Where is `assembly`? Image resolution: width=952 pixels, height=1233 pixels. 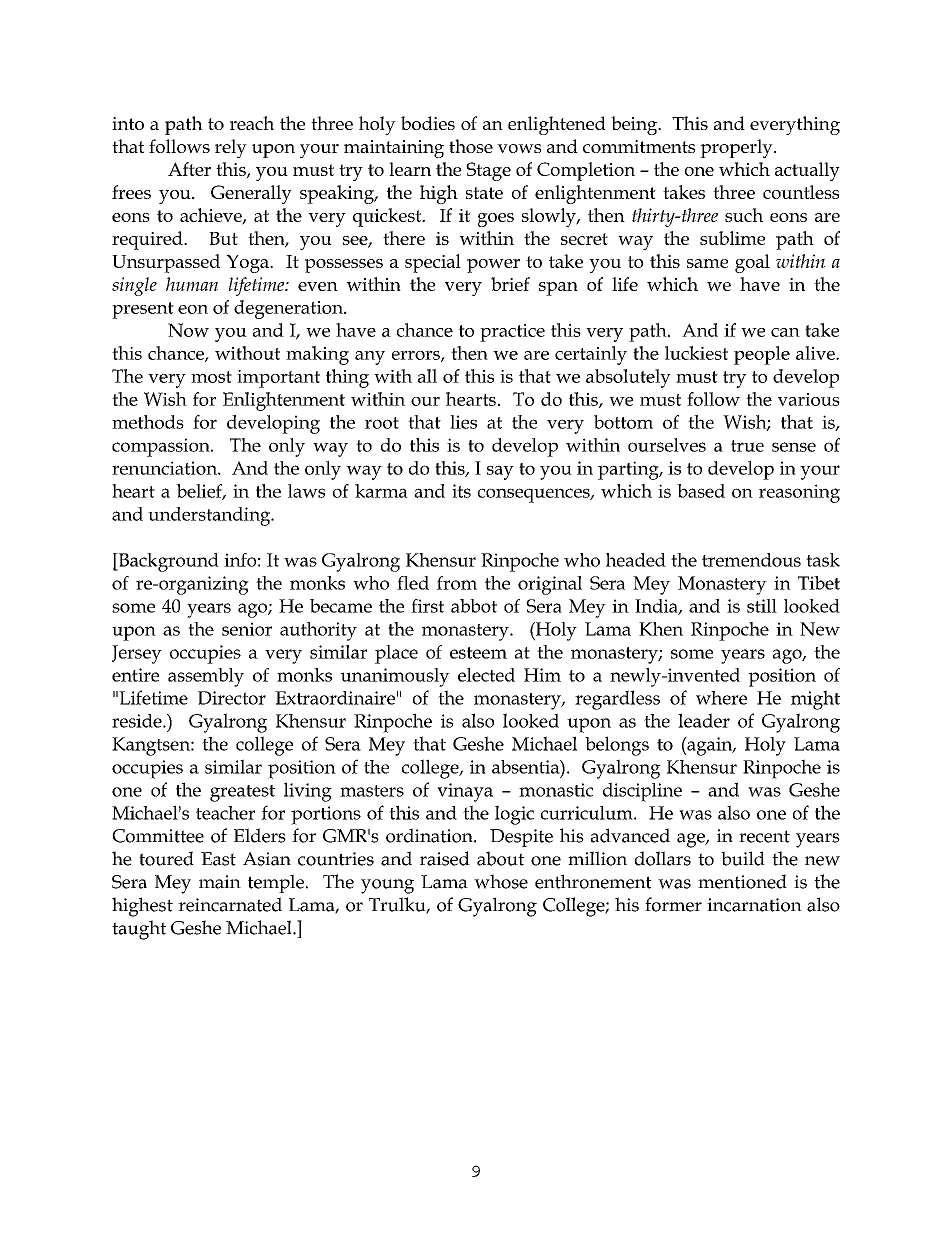
assembly is located at coordinates (206, 677).
